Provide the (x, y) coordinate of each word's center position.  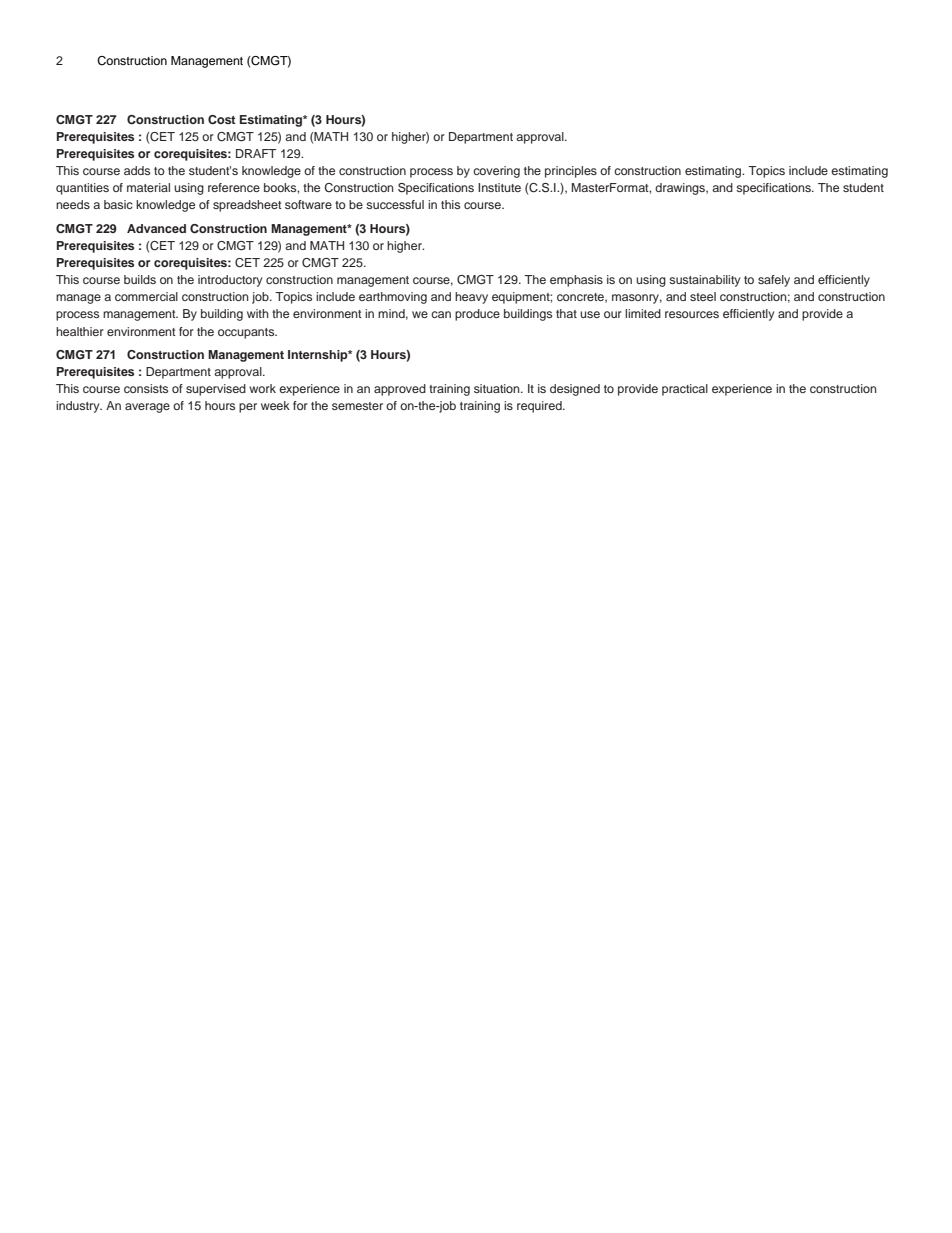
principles (571, 172)
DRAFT (256, 153)
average (147, 408)
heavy (471, 298)
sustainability (704, 281)
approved (400, 390)
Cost (222, 120)
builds (140, 279)
